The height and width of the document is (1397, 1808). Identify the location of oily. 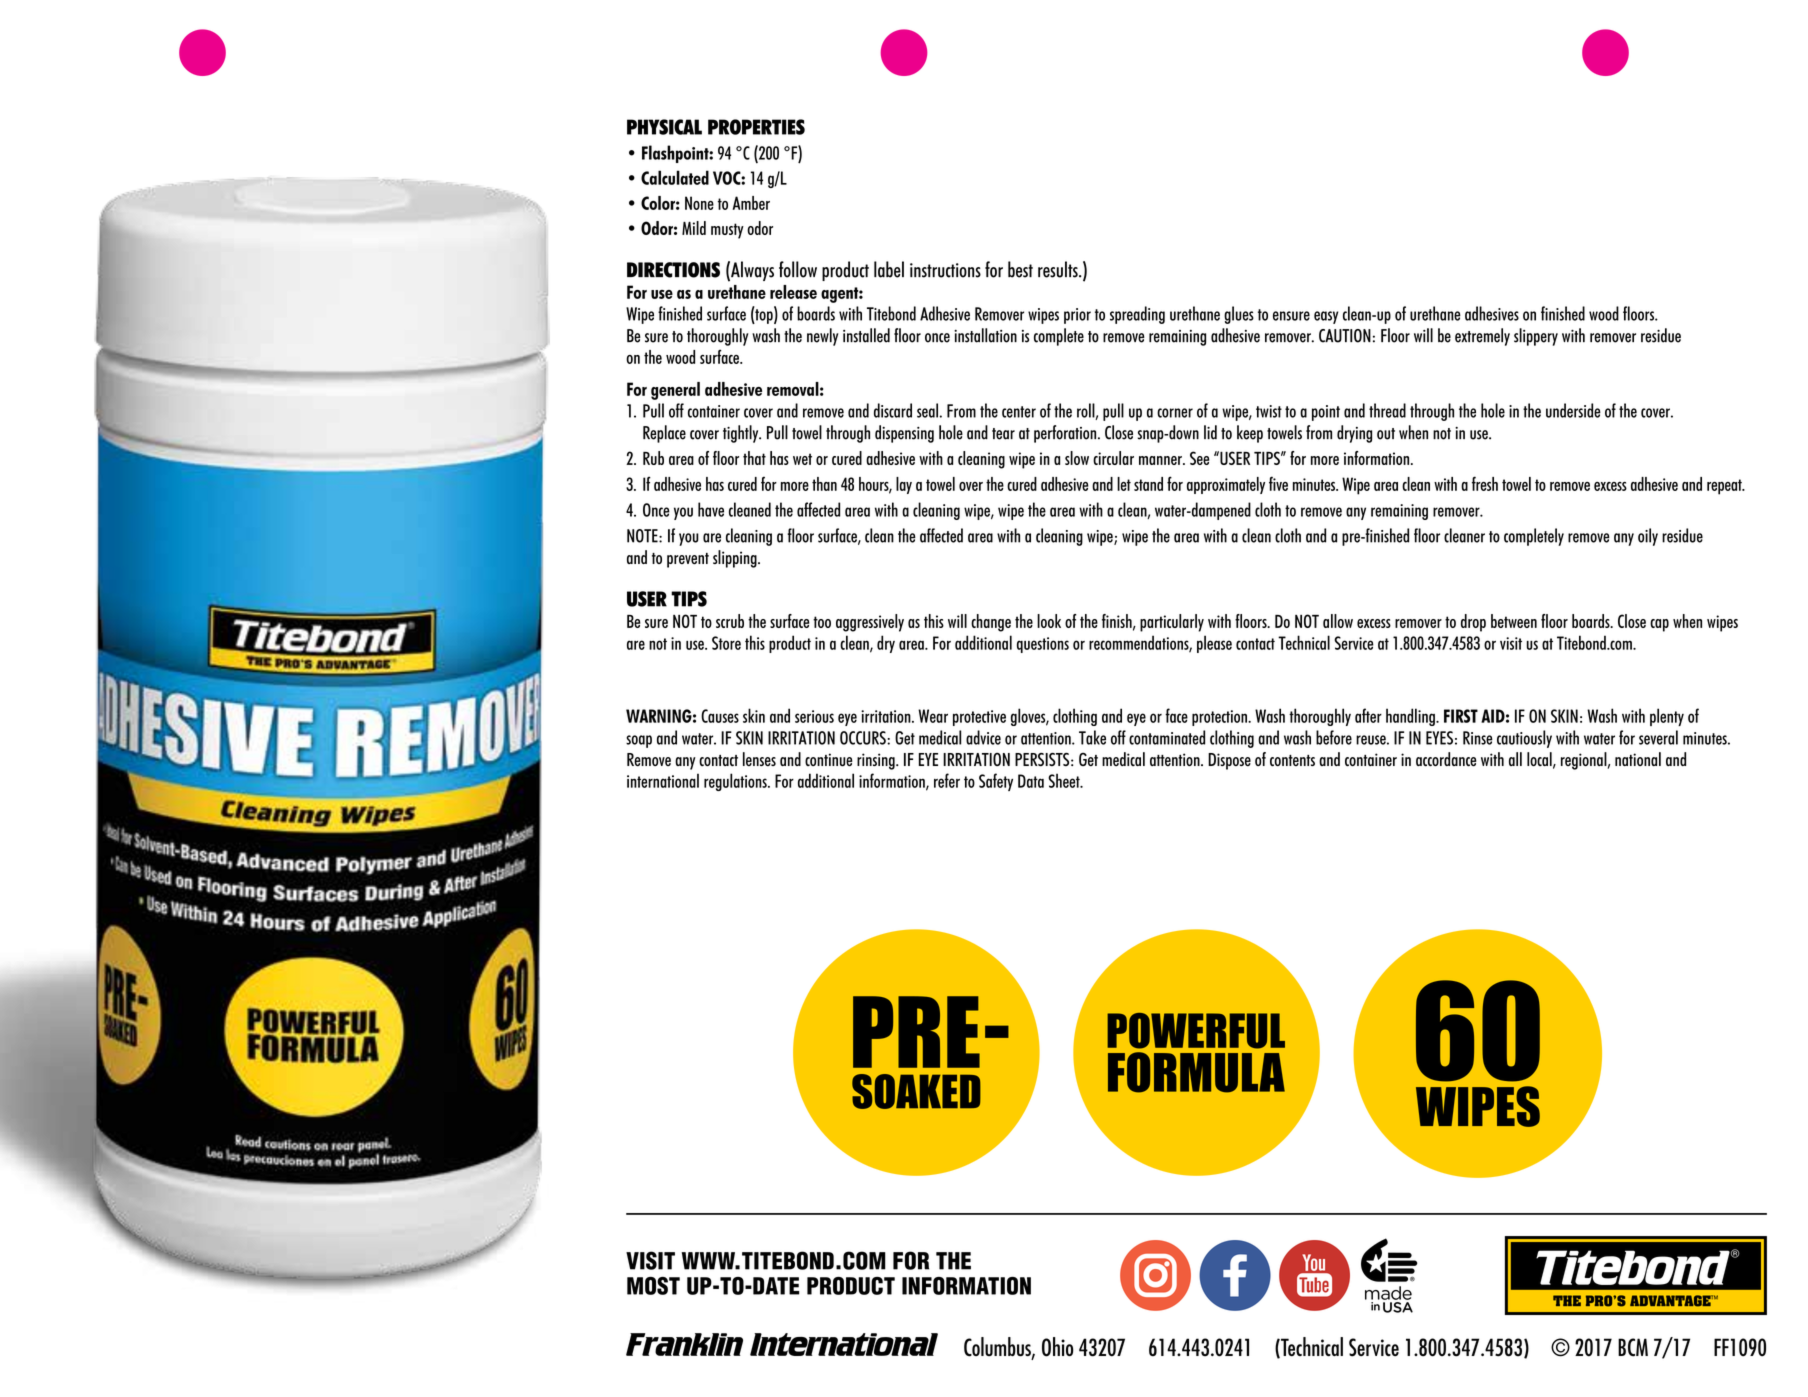
(1648, 537).
